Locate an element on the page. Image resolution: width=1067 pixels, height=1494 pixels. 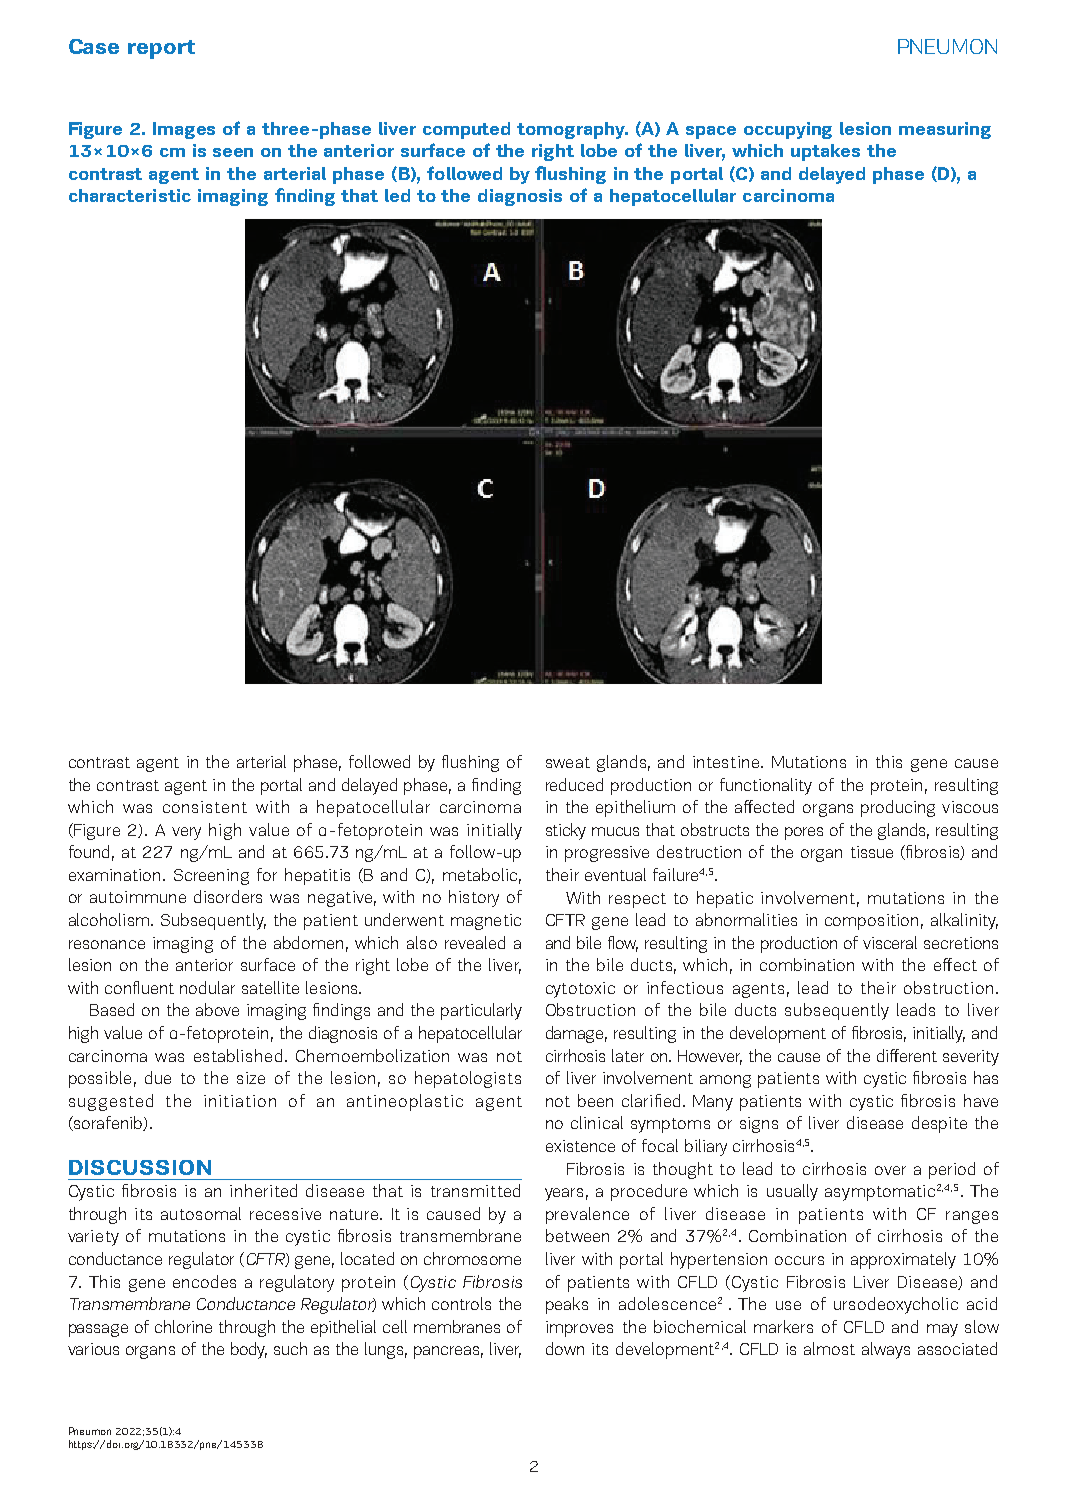
obstructs is located at coordinates (715, 829).
